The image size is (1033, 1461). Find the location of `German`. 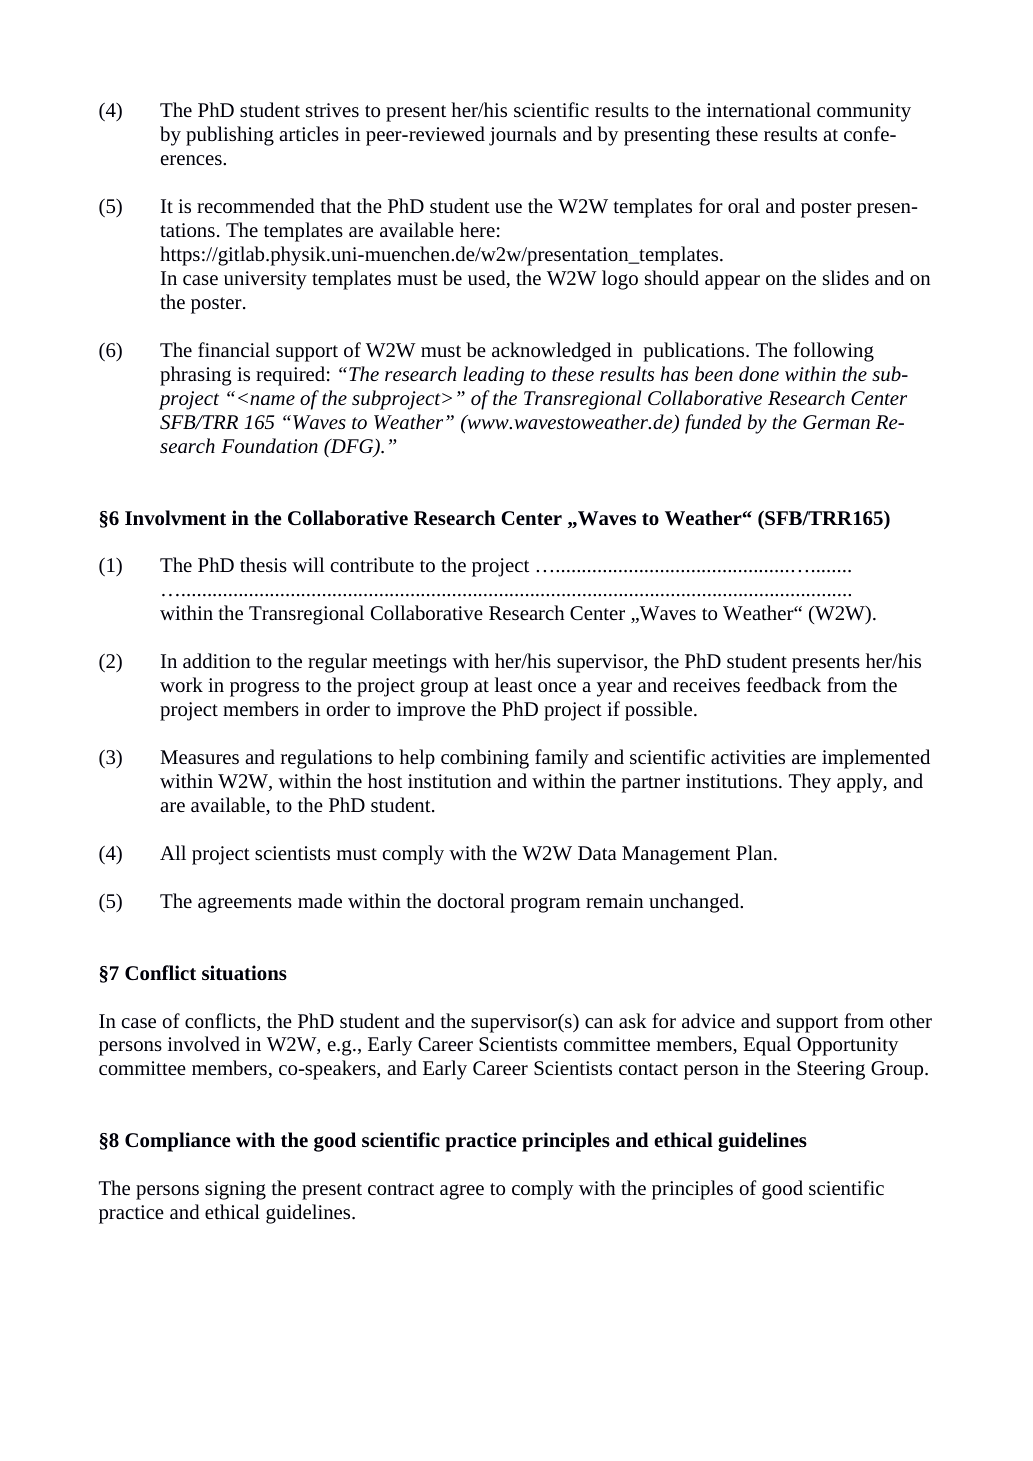

German is located at coordinates (836, 422).
